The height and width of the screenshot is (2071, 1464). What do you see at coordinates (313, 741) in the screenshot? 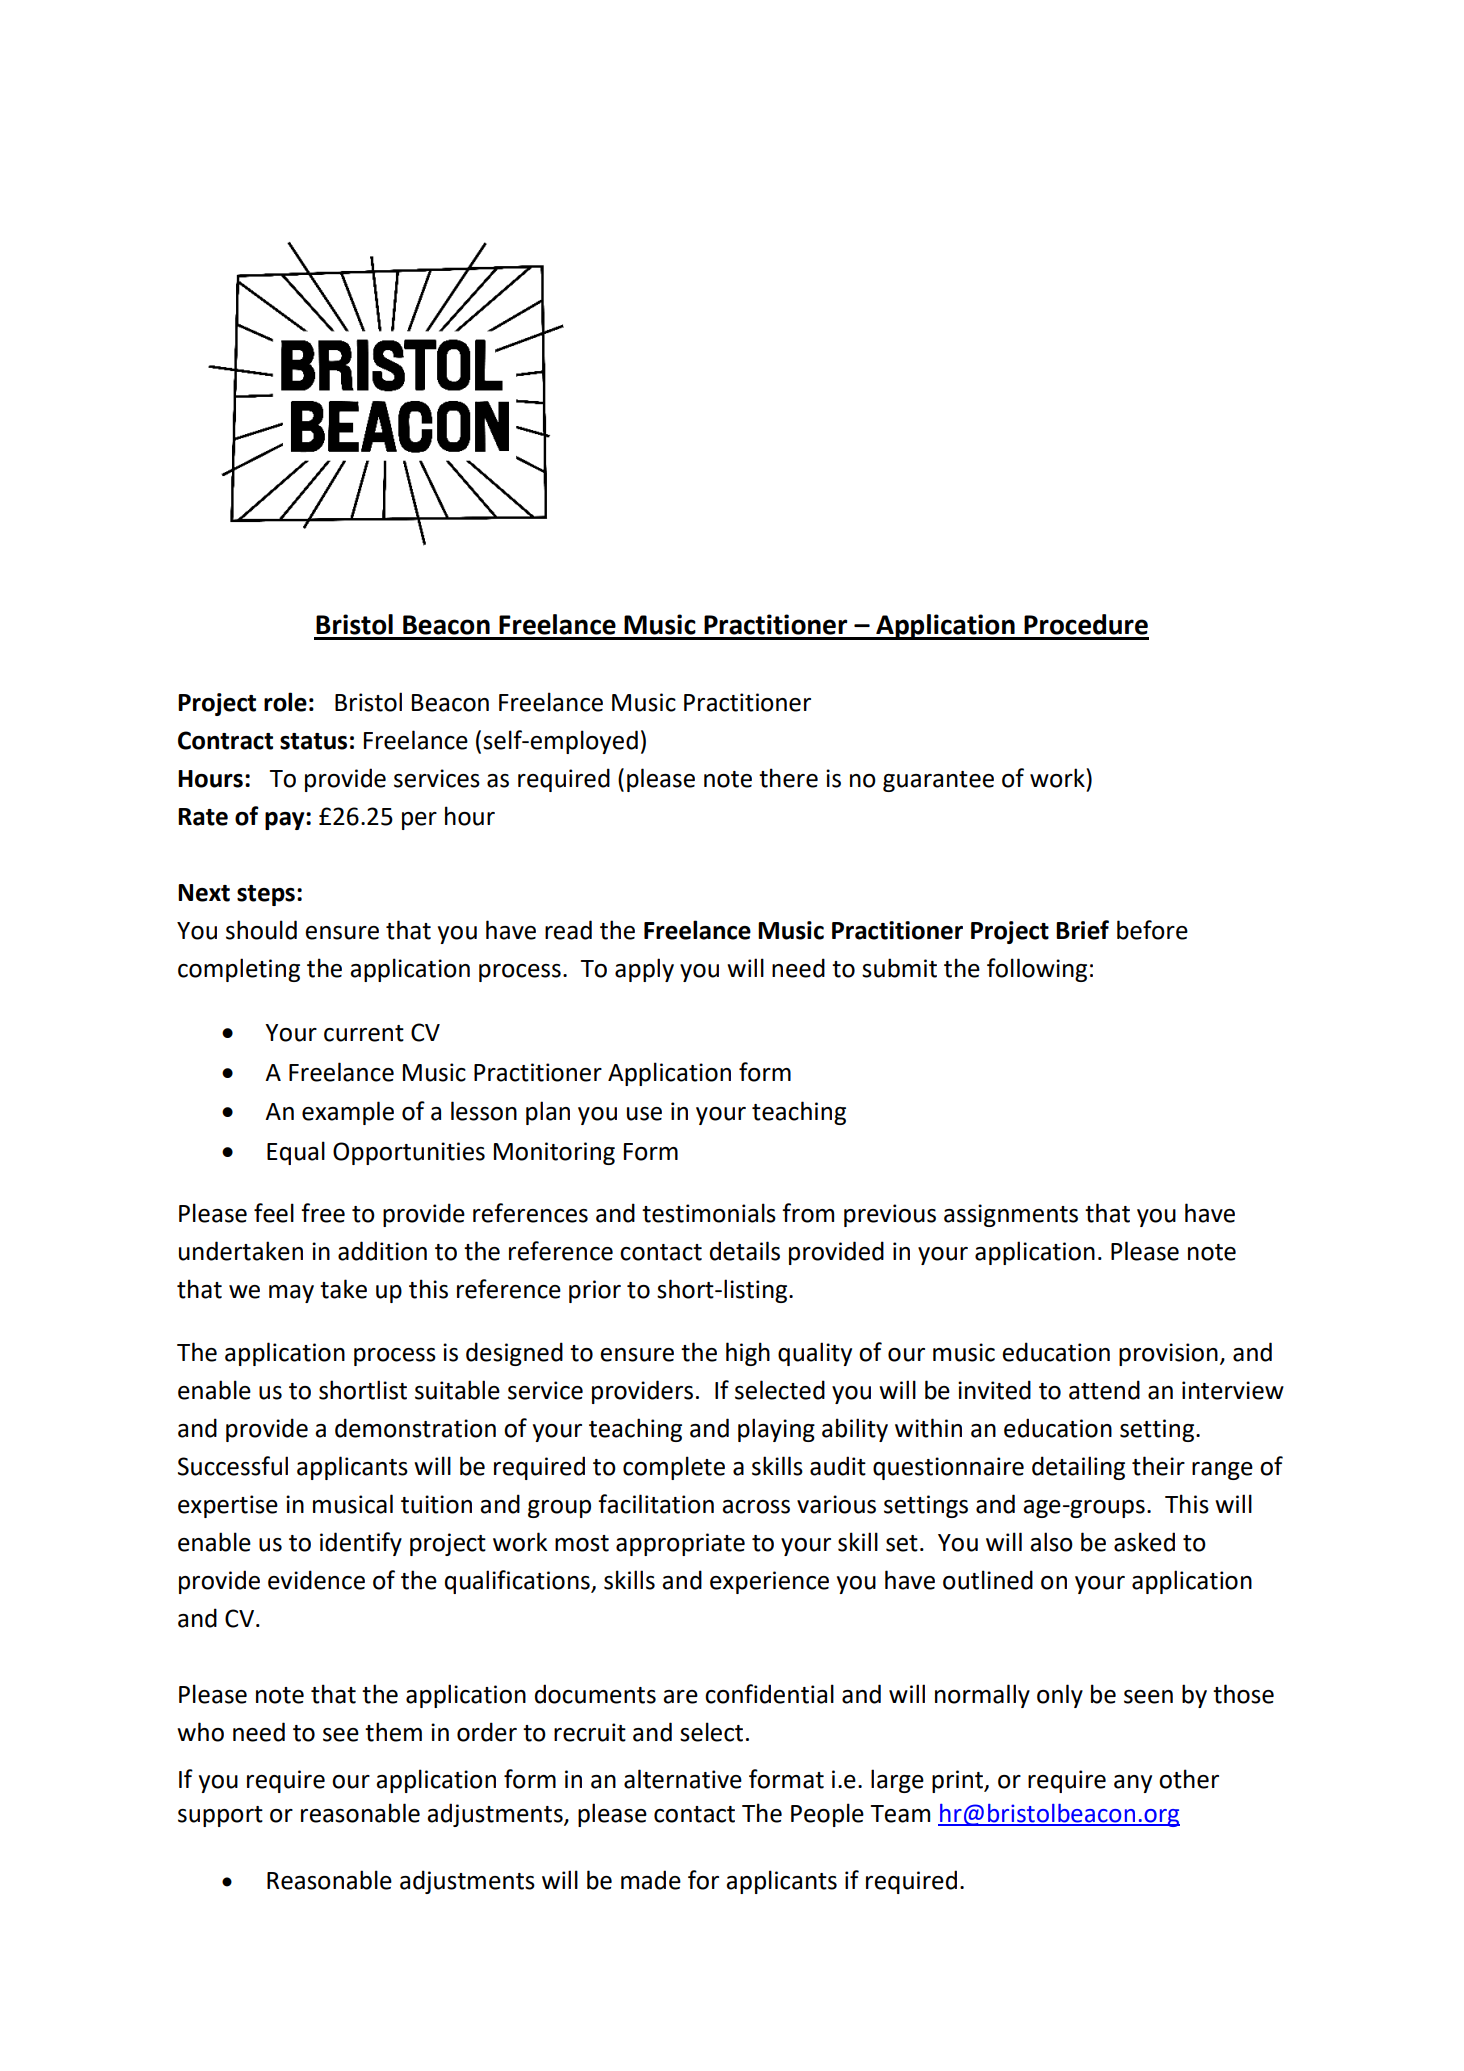
I see `status` at bounding box center [313, 741].
